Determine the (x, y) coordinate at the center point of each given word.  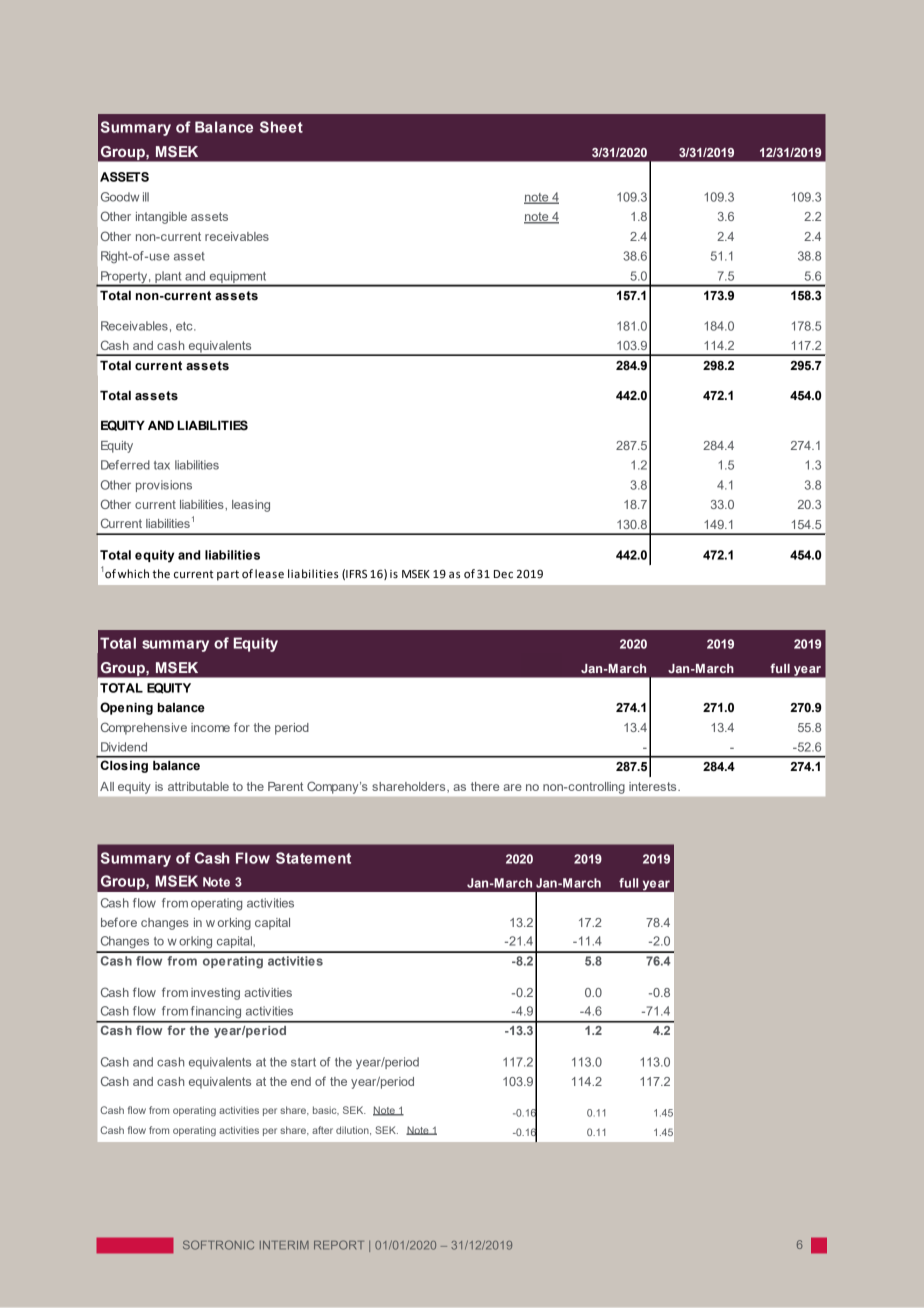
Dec (503, 574)
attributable (198, 786)
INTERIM (284, 1245)
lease (269, 574)
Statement (313, 858)
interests (654, 786)
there (485, 786)
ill (146, 197)
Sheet (281, 127)
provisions (164, 486)
